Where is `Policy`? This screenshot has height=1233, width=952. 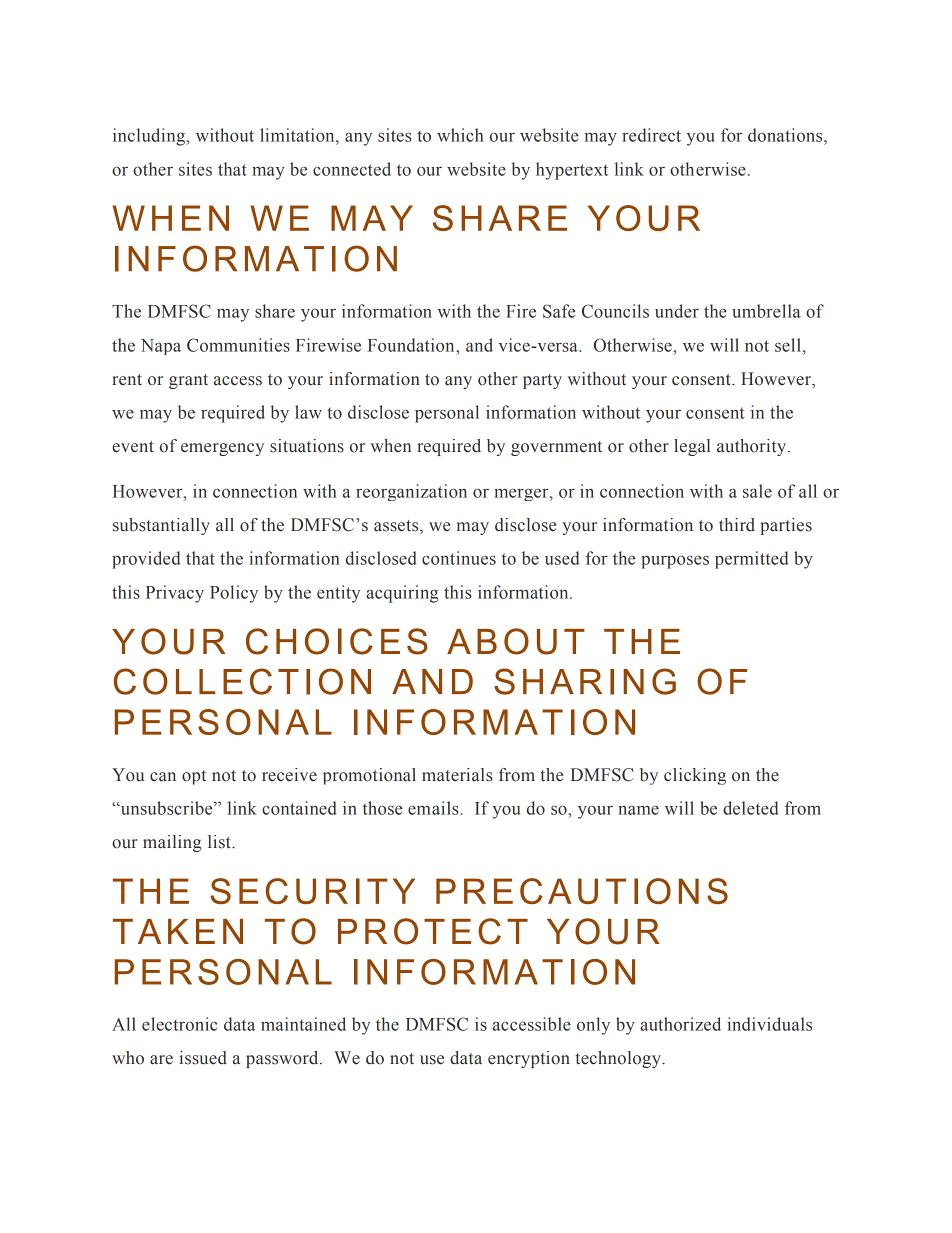 Policy is located at coordinates (234, 594).
